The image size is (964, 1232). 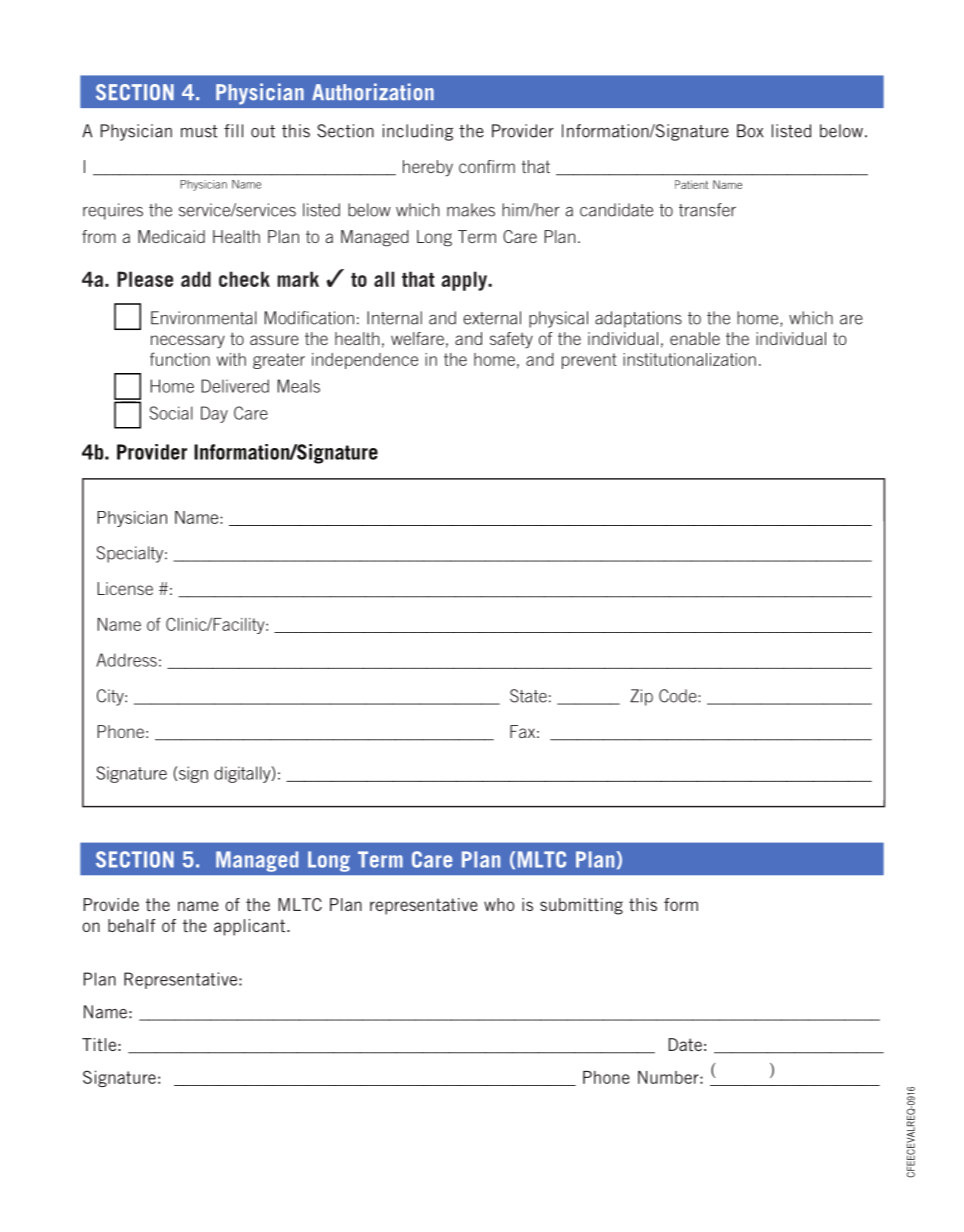 I want to click on must, so click(x=199, y=131).
